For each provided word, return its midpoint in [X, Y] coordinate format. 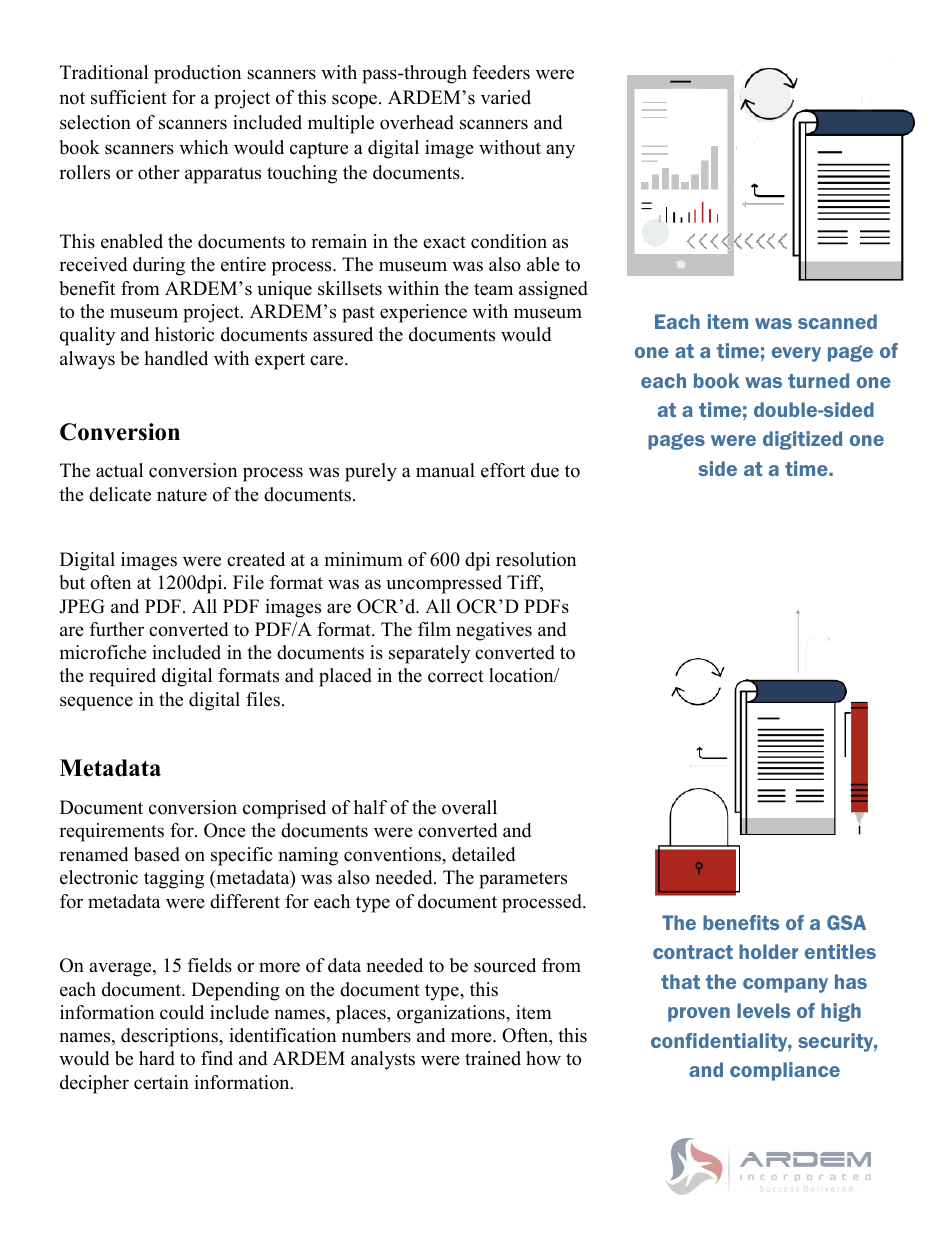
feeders [501, 72]
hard [157, 1058]
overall [469, 807]
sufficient [129, 97]
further [117, 629]
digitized [802, 440]
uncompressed [444, 584]
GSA [846, 922]
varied [506, 97]
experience [423, 313]
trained [493, 1058]
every [796, 354]
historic [184, 334]
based [157, 854]
